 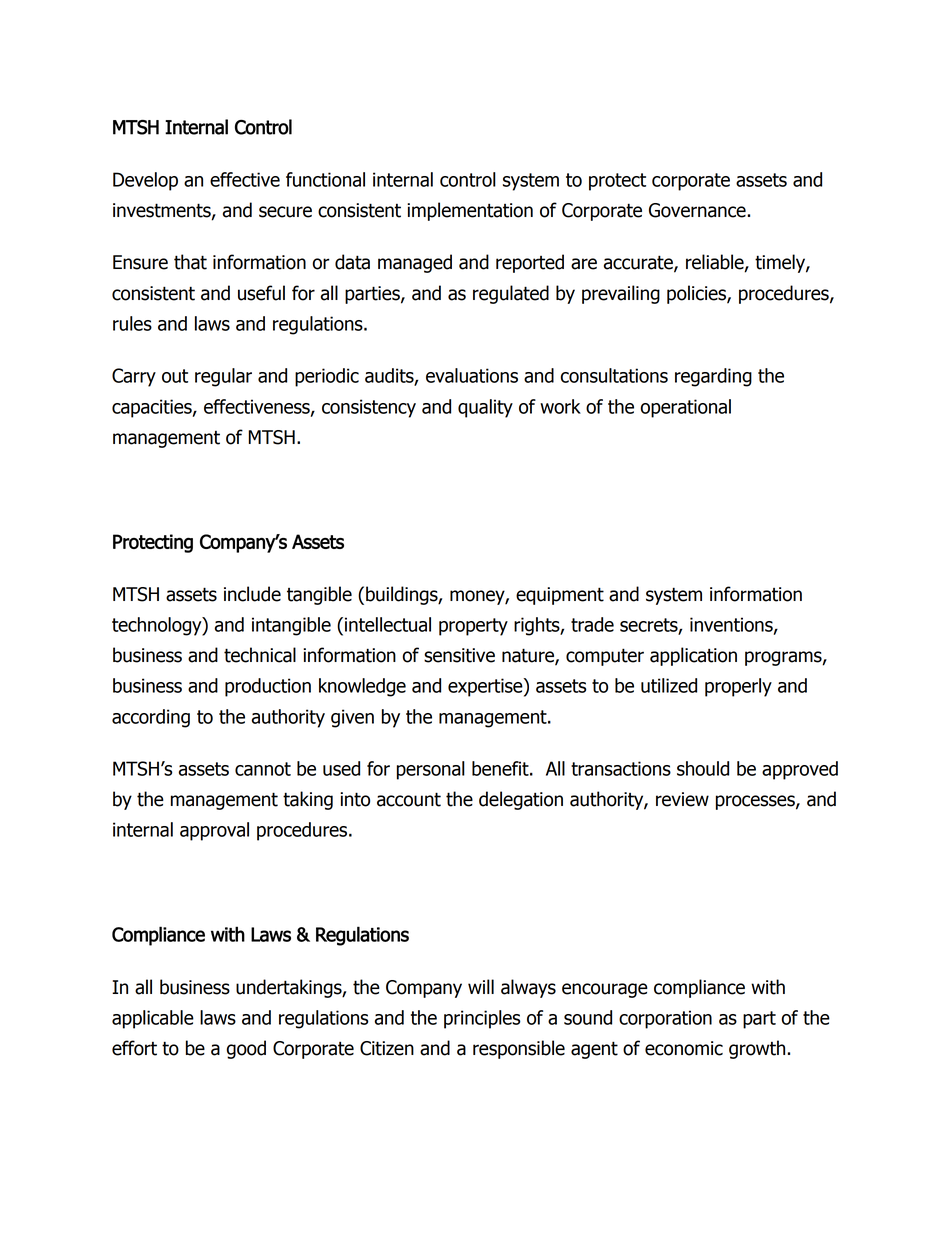 I want to click on secure, so click(x=285, y=212).
